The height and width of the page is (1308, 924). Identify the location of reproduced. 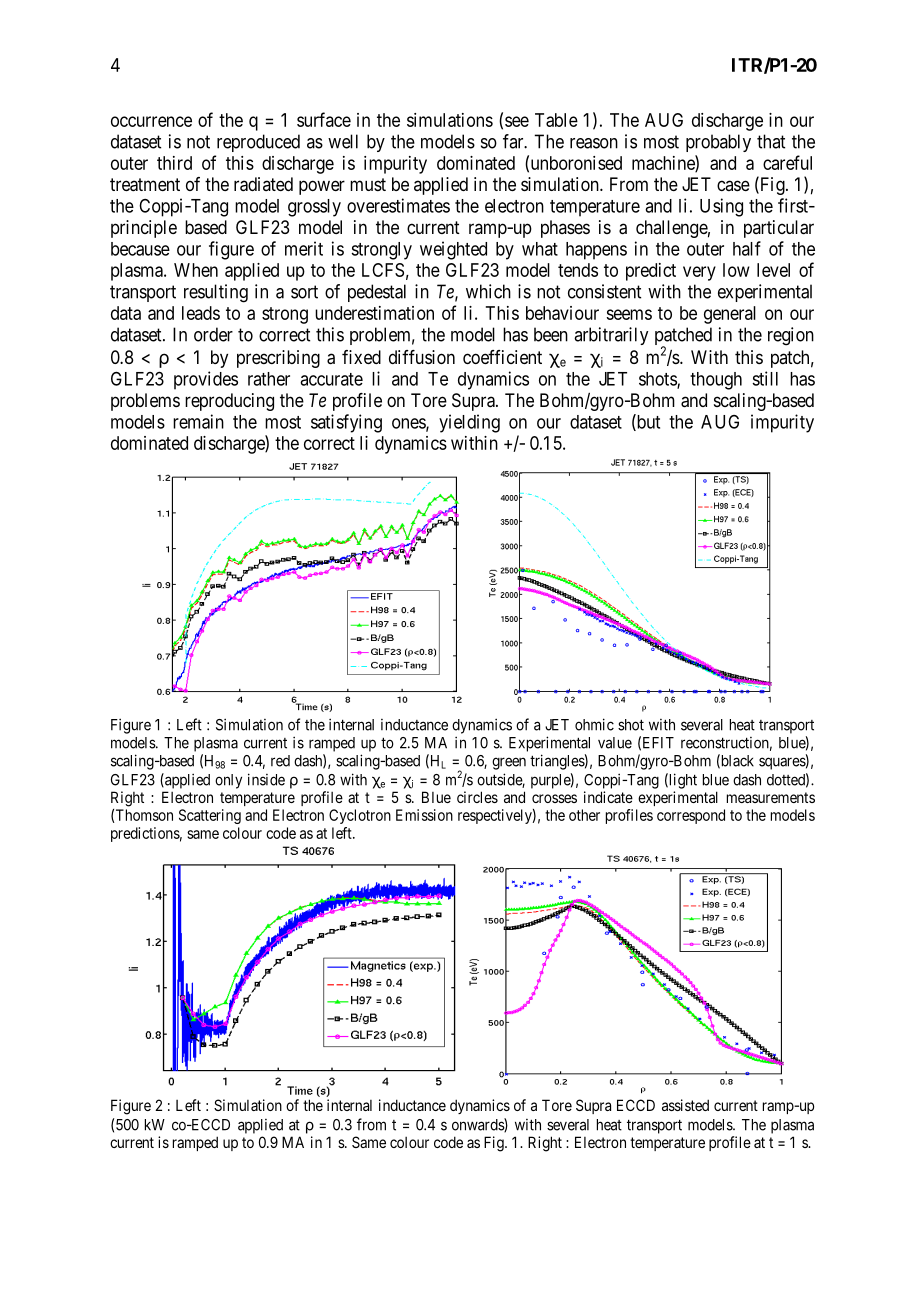
(258, 143).
